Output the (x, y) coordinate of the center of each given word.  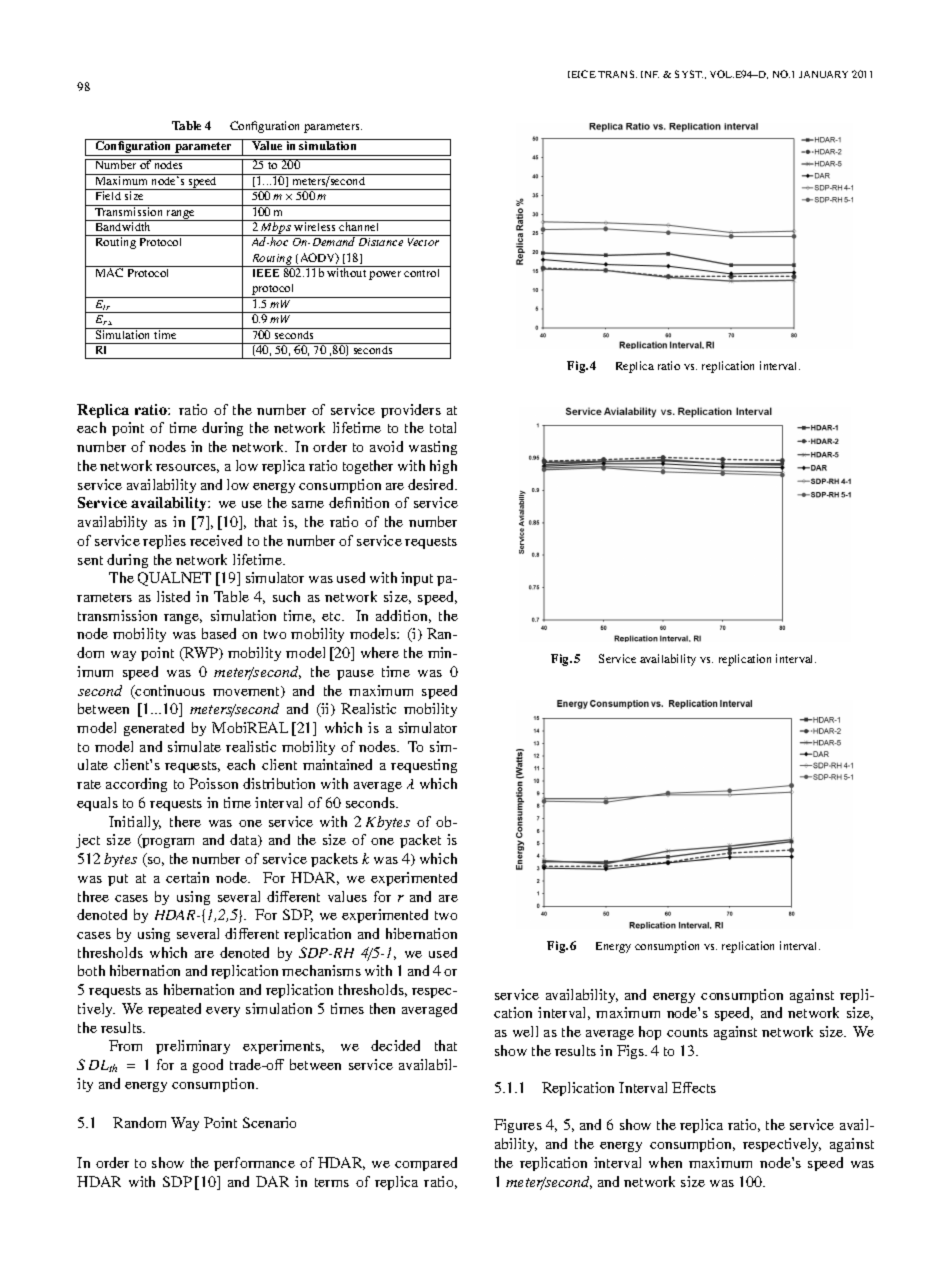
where (380, 652)
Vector (423, 242)
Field (108, 195)
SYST (689, 74)
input (417, 579)
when (665, 1162)
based (219, 633)
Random (139, 1122)
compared (426, 1164)
